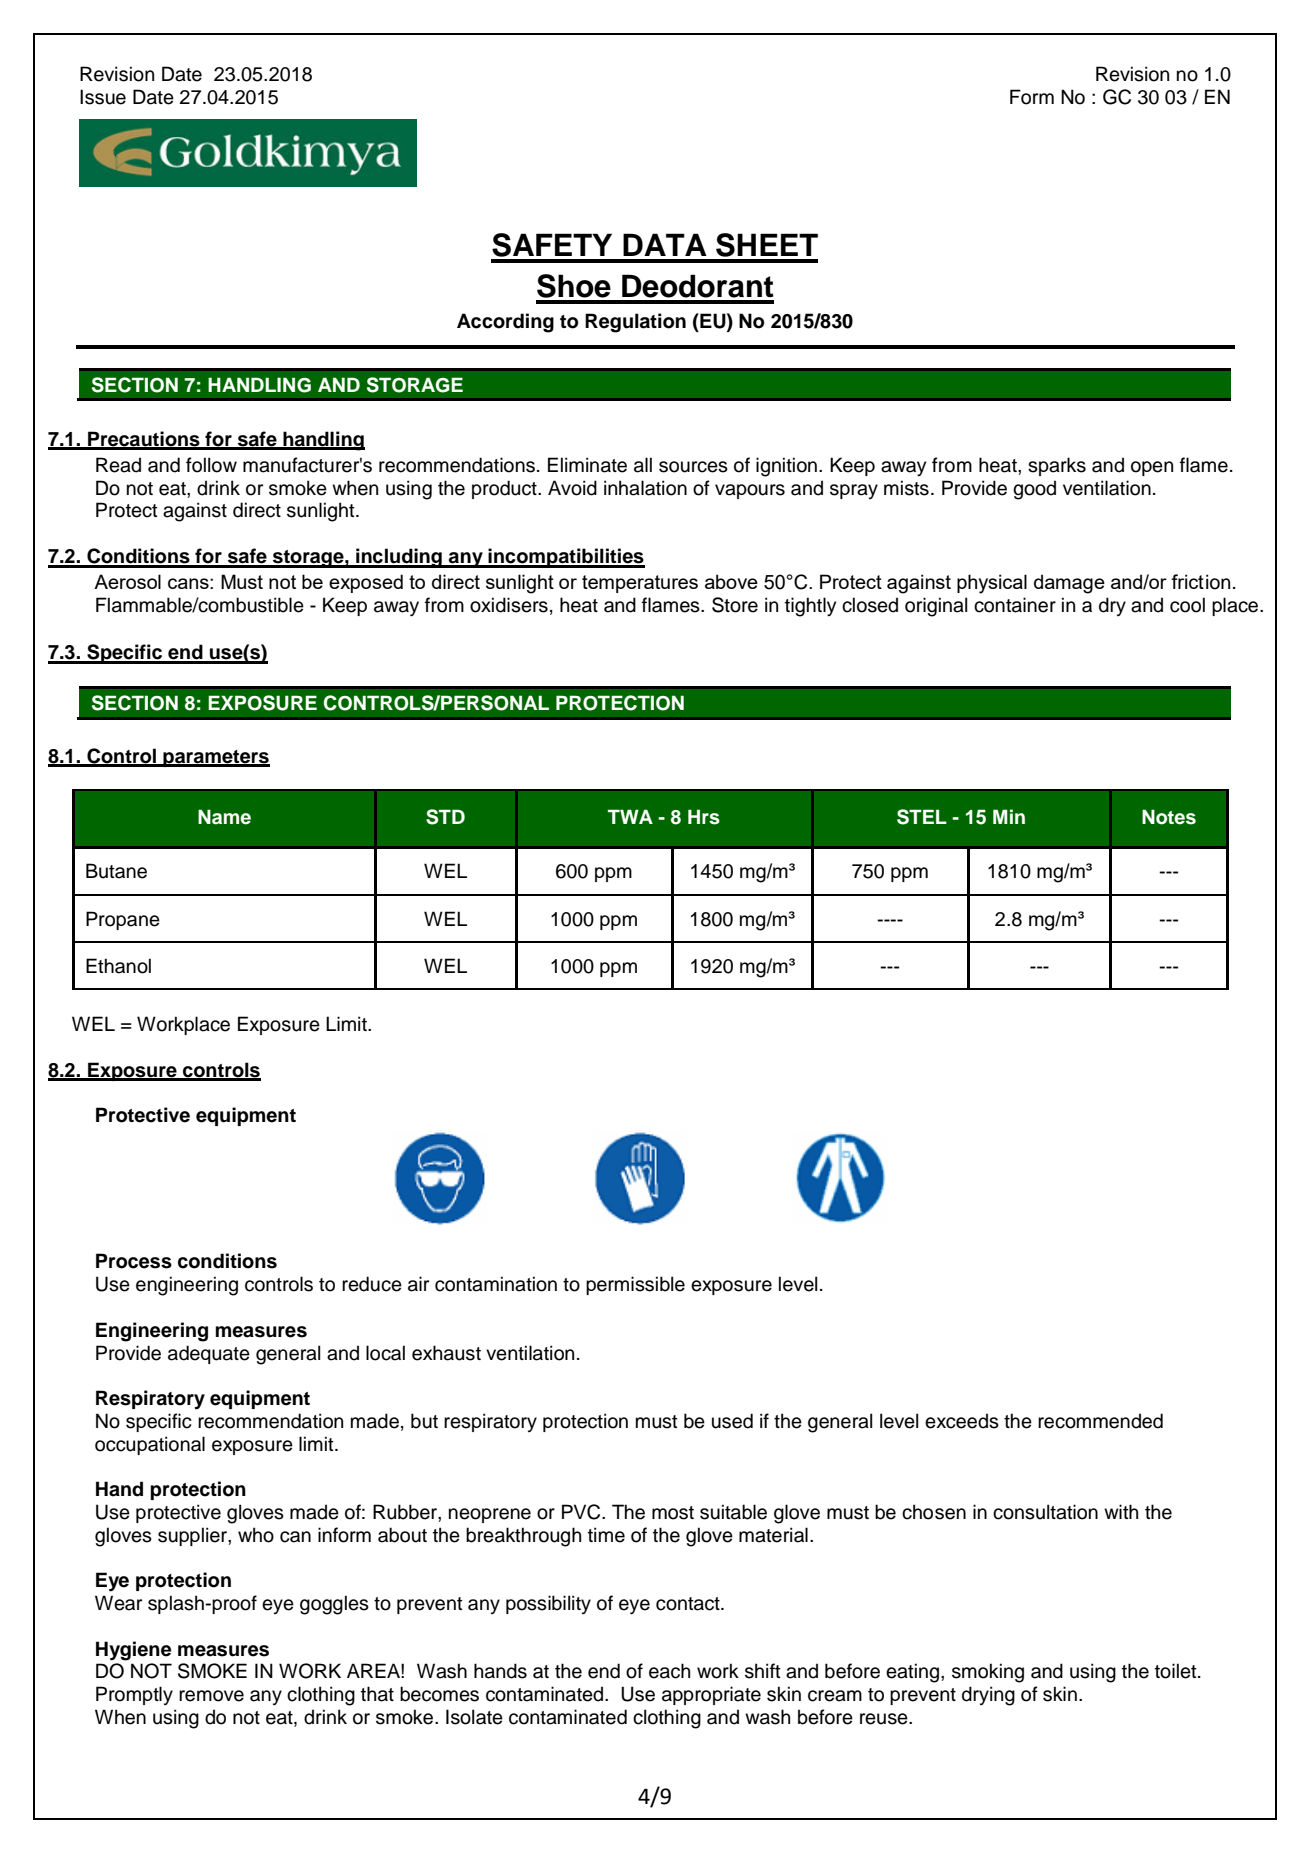 The image size is (1310, 1853). What do you see at coordinates (1057, 466) in the image?
I see `sparks` at bounding box center [1057, 466].
